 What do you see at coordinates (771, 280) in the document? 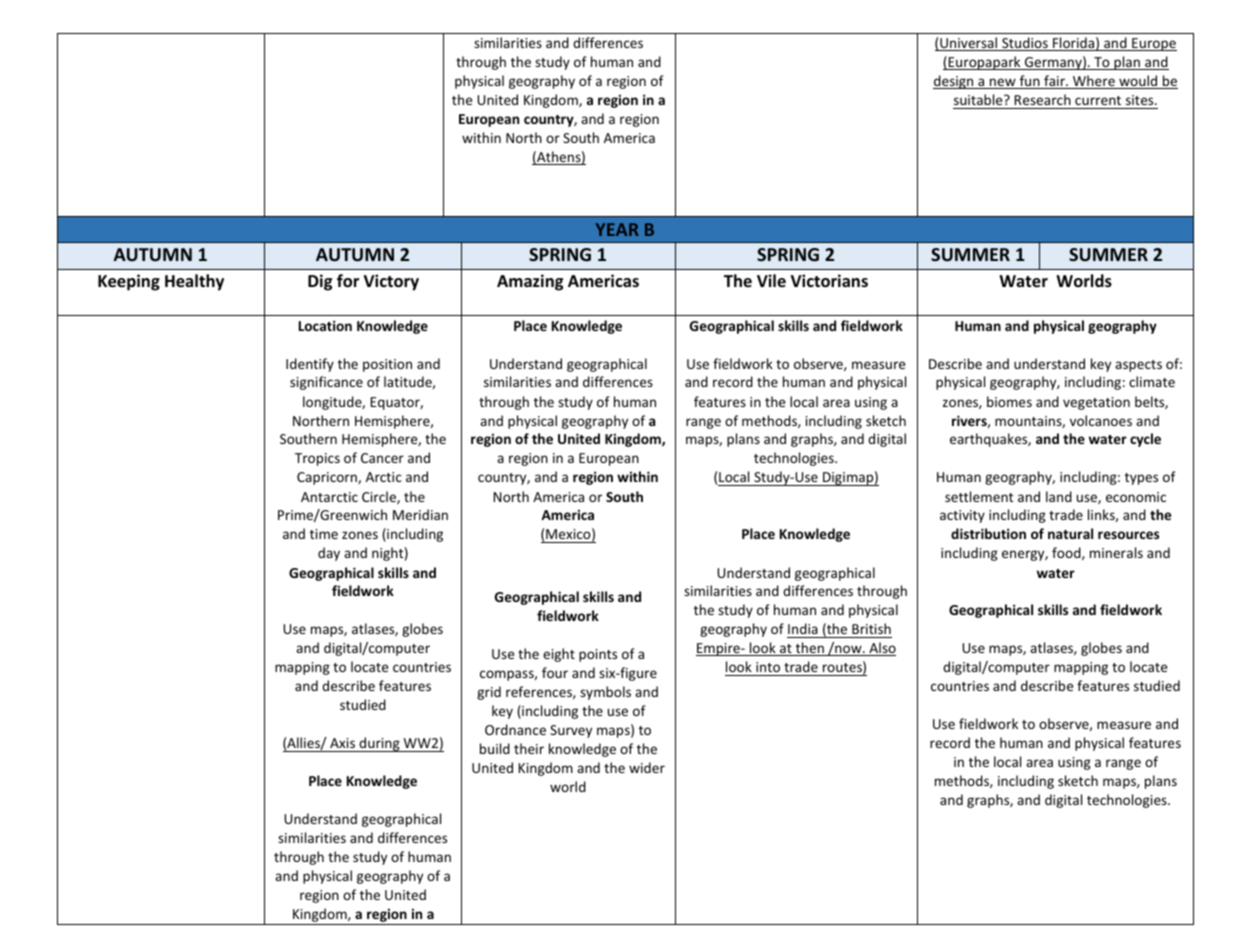
I see `Vile` at bounding box center [771, 280].
